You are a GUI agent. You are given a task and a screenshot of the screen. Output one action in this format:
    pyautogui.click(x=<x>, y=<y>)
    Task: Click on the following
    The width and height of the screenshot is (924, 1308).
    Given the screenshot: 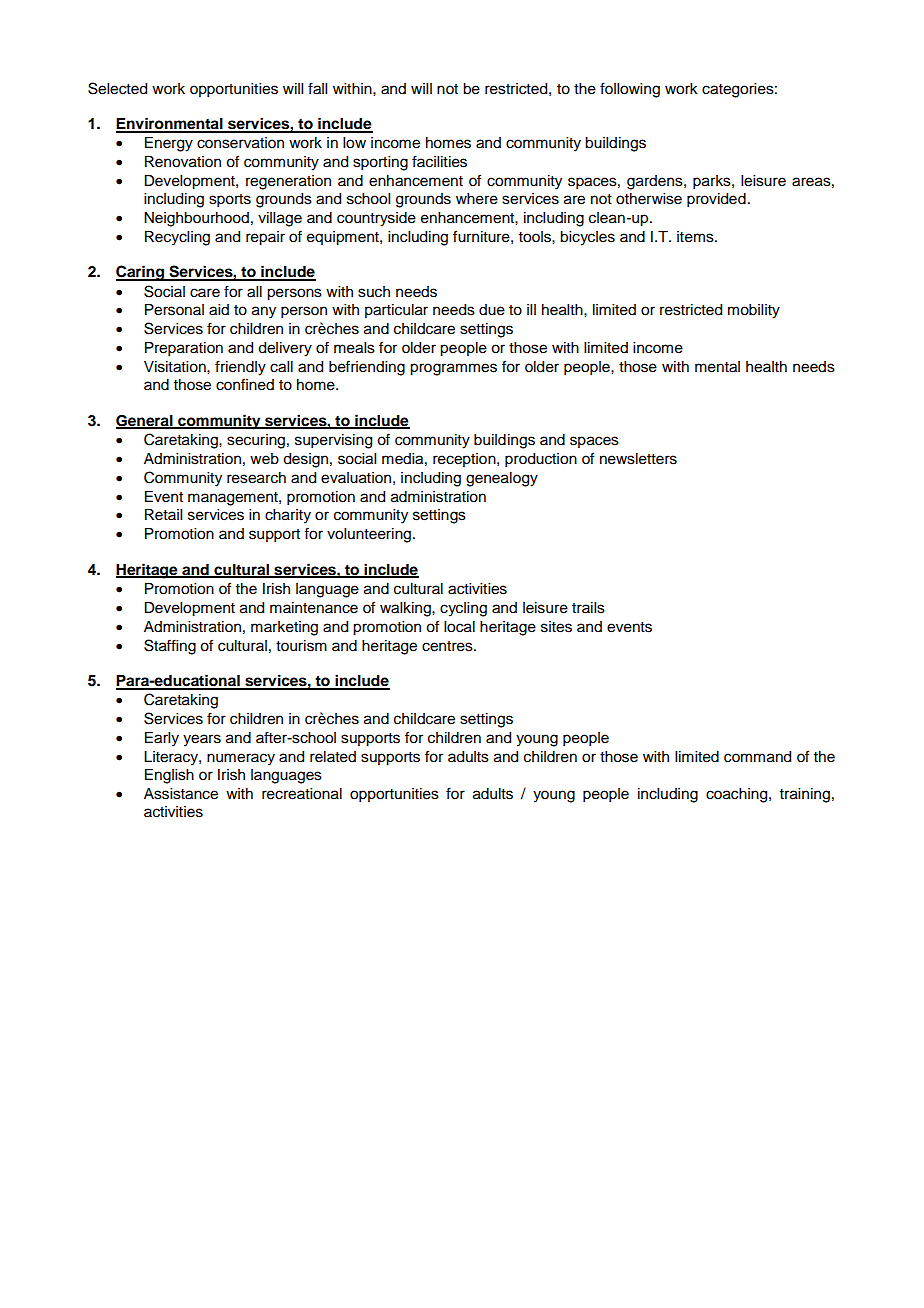 What is the action you would take?
    pyautogui.click(x=630, y=90)
